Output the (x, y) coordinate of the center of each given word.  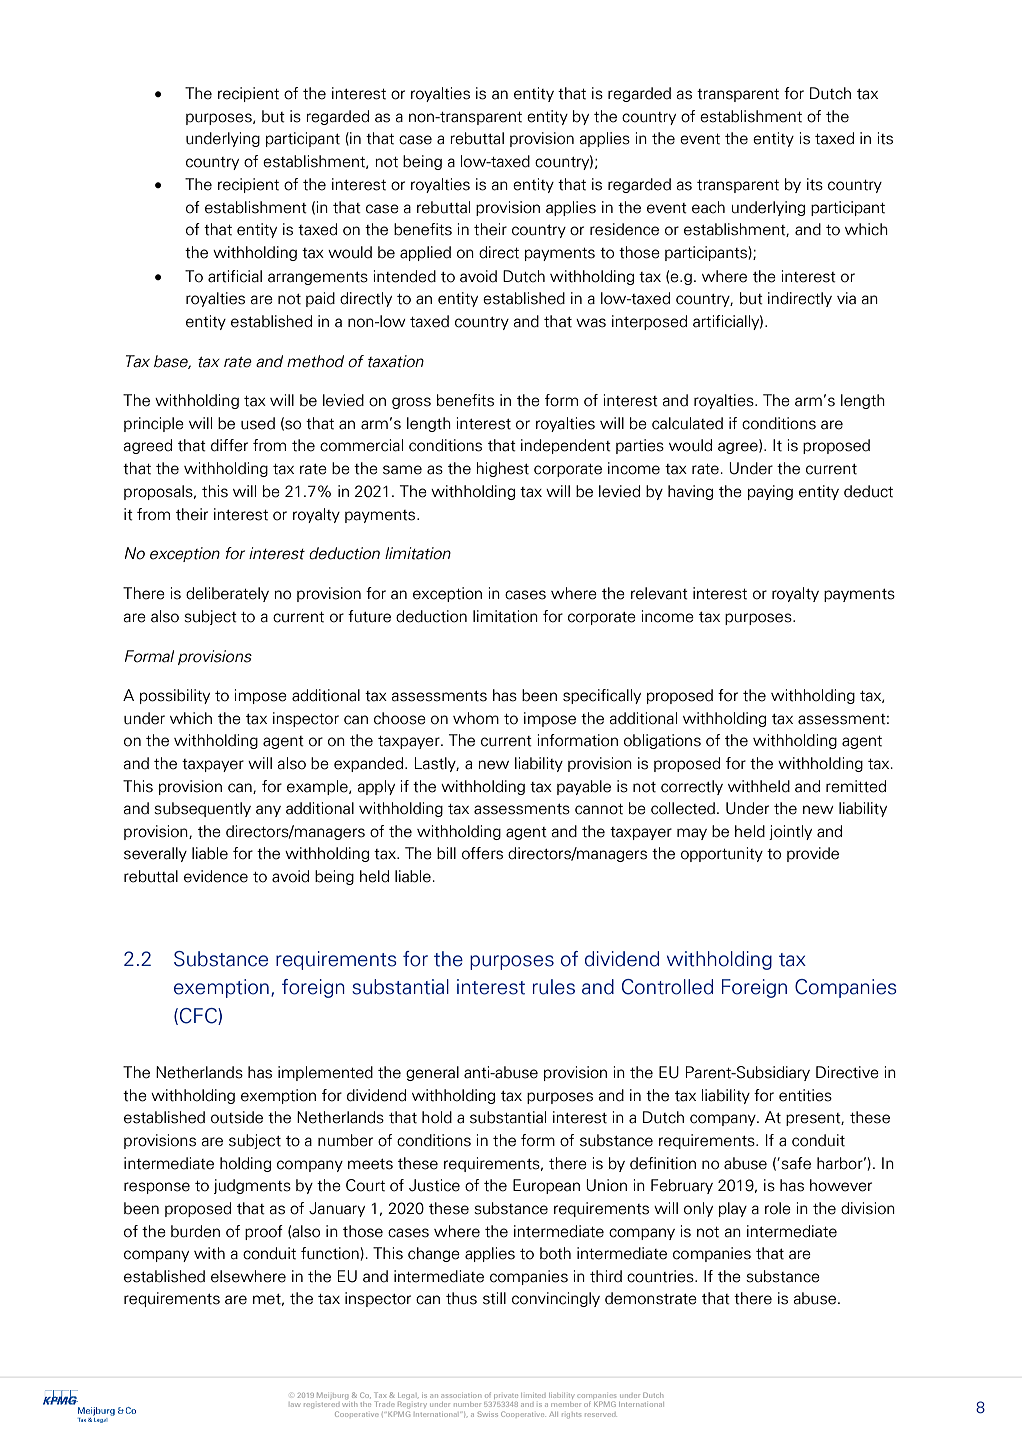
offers (482, 853)
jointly (790, 832)
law (295, 1405)
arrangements (318, 278)
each (708, 207)
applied (425, 253)
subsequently (202, 809)
